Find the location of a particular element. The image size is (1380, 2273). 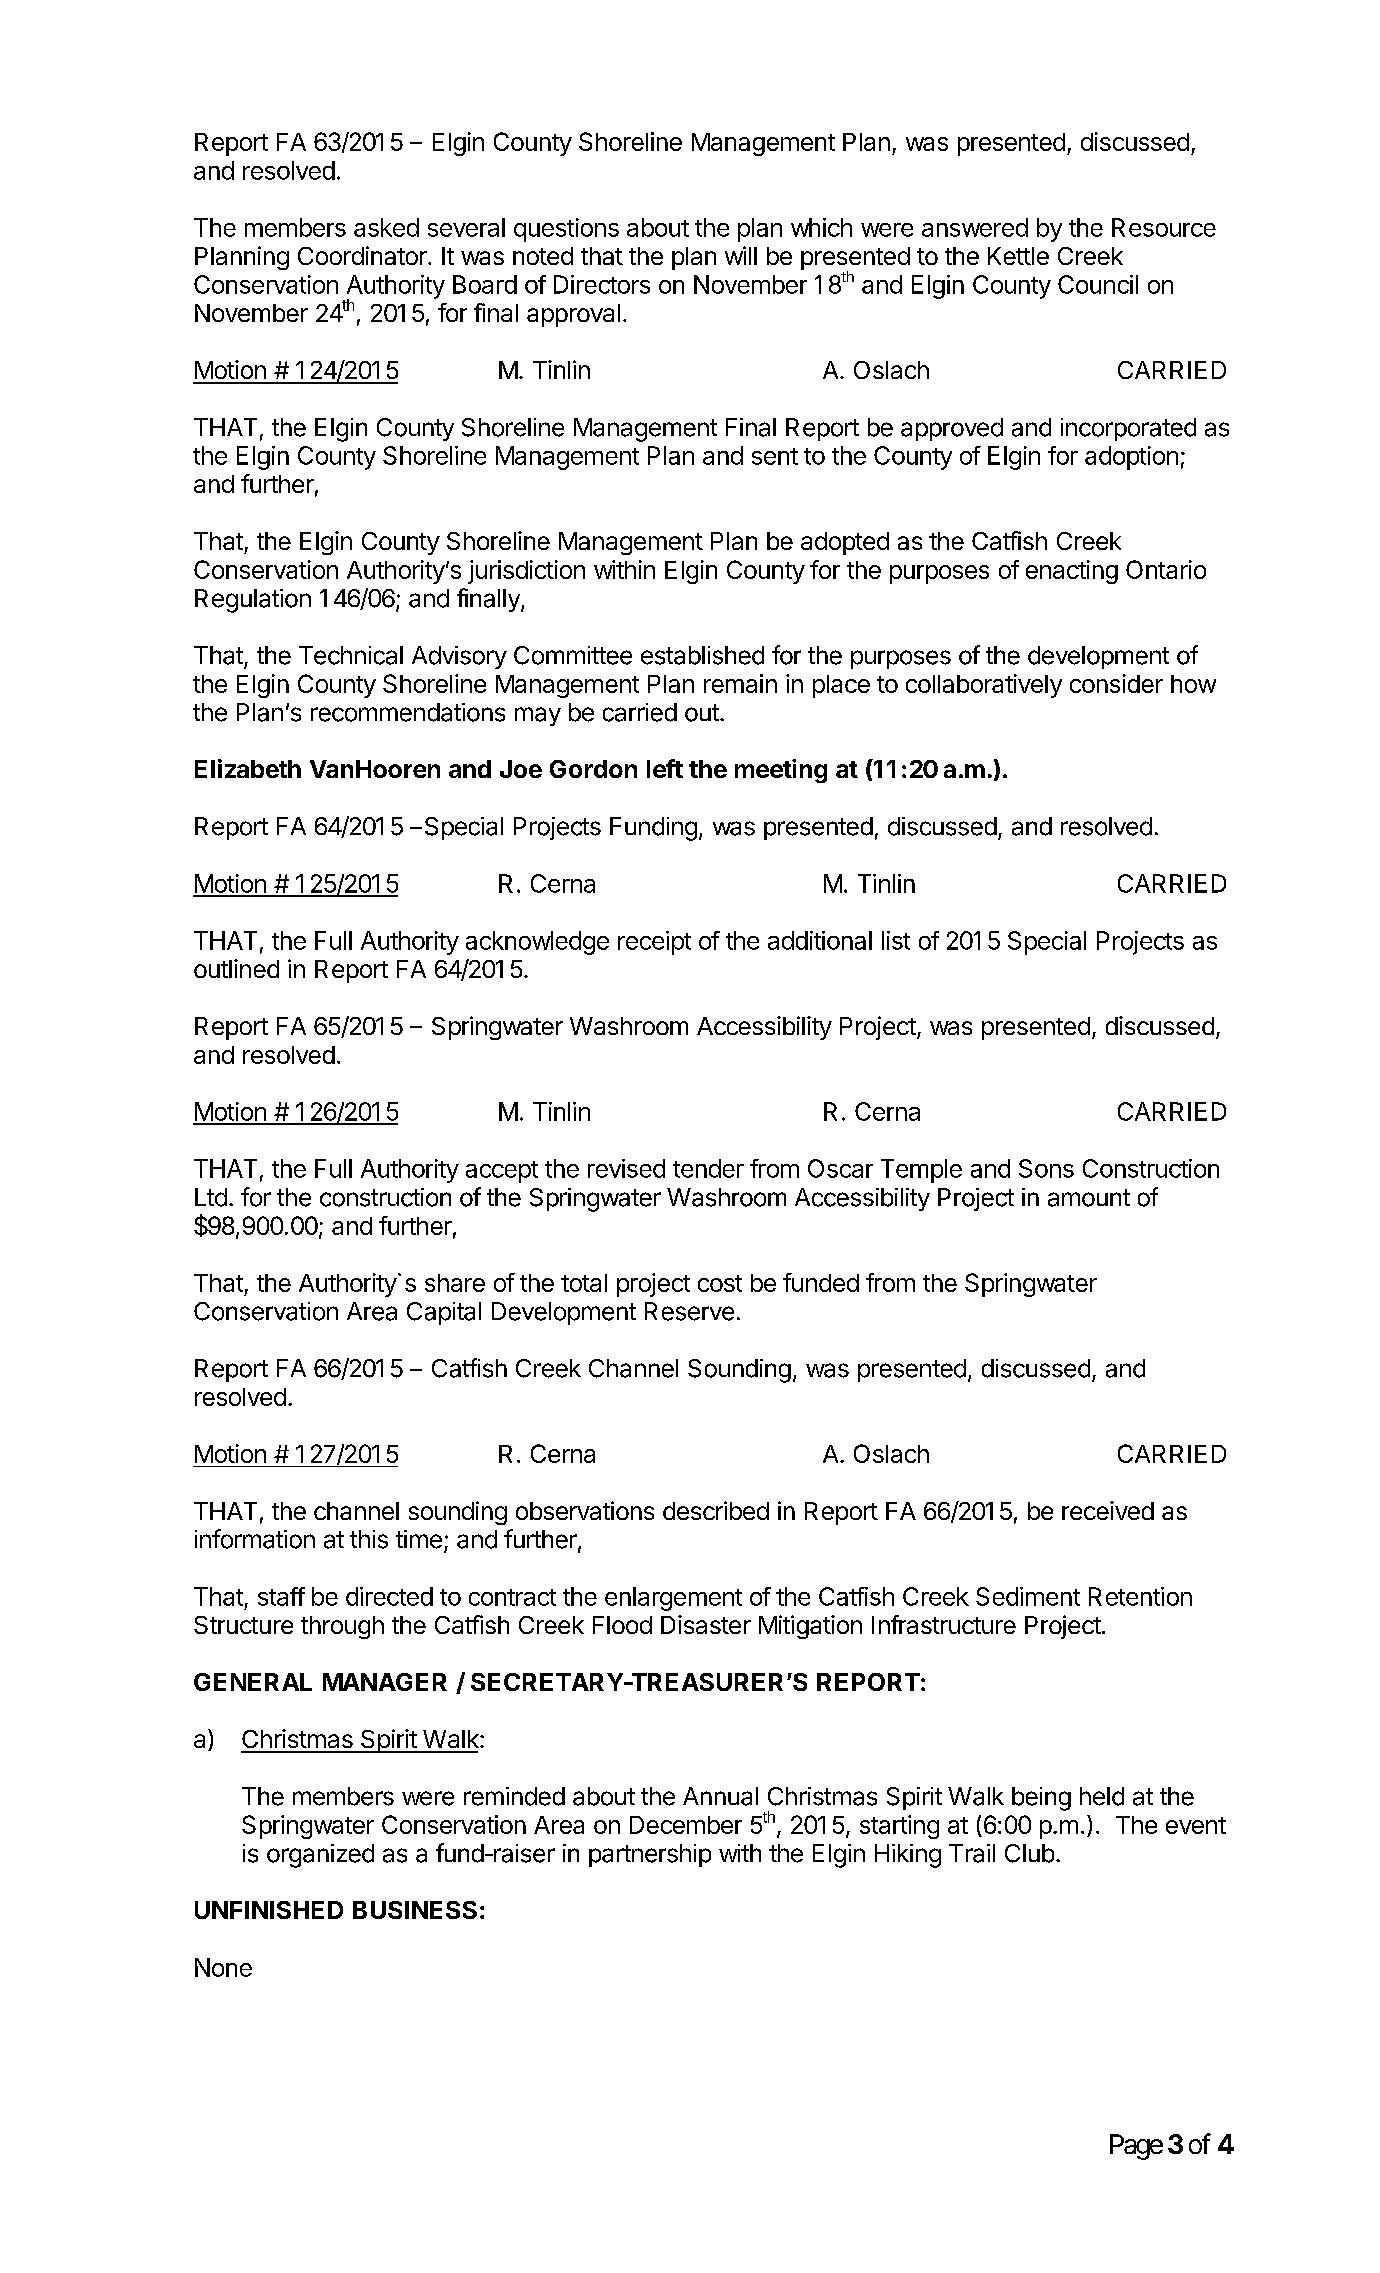

Council is located at coordinates (1098, 284).
